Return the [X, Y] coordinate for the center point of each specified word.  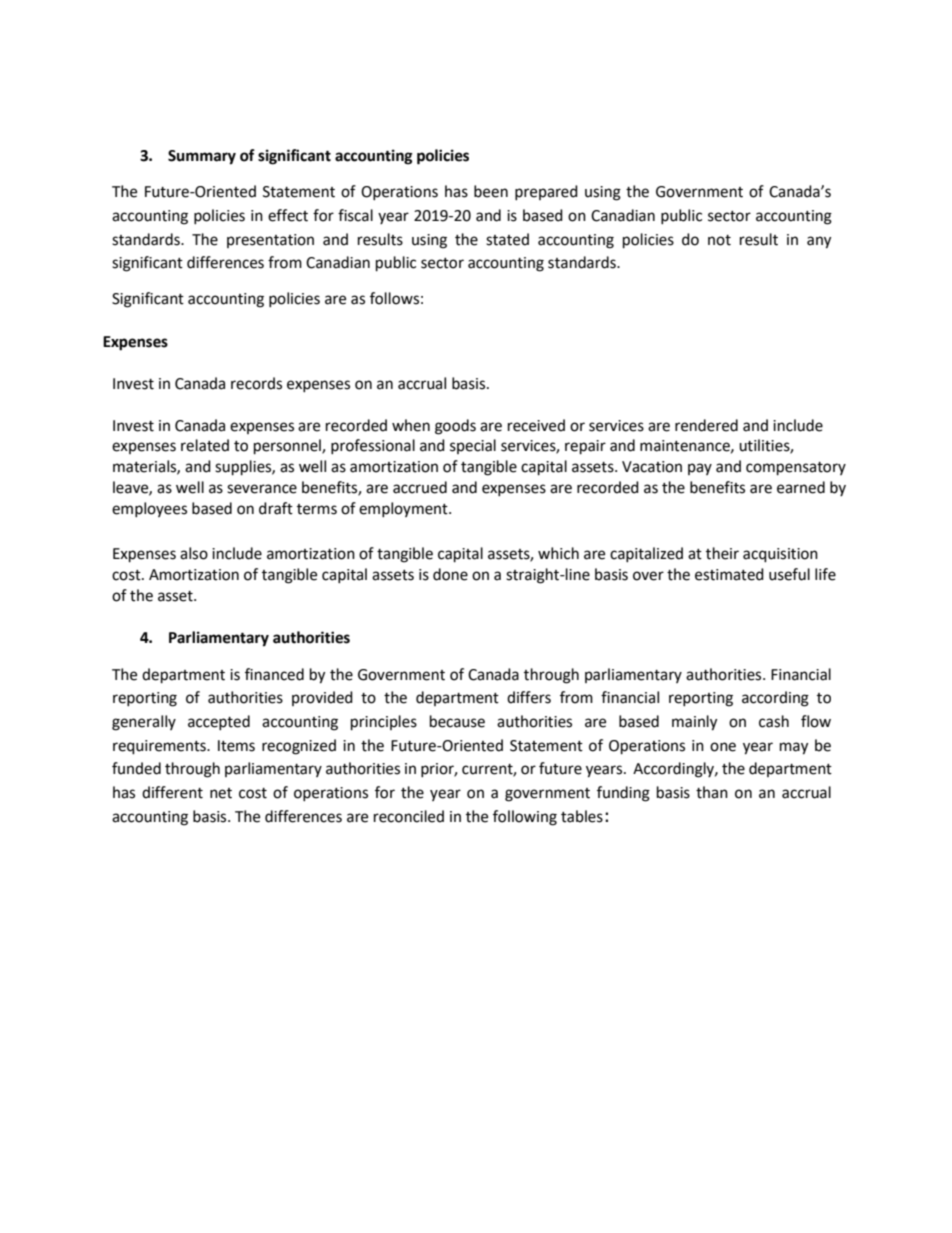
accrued [420, 487]
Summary [202, 157]
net [221, 793]
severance [262, 489]
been [491, 191]
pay [700, 469]
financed [274, 674]
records [256, 383]
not [719, 240]
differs [529, 697]
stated [507, 239]
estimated [729, 574]
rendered [706, 425]
